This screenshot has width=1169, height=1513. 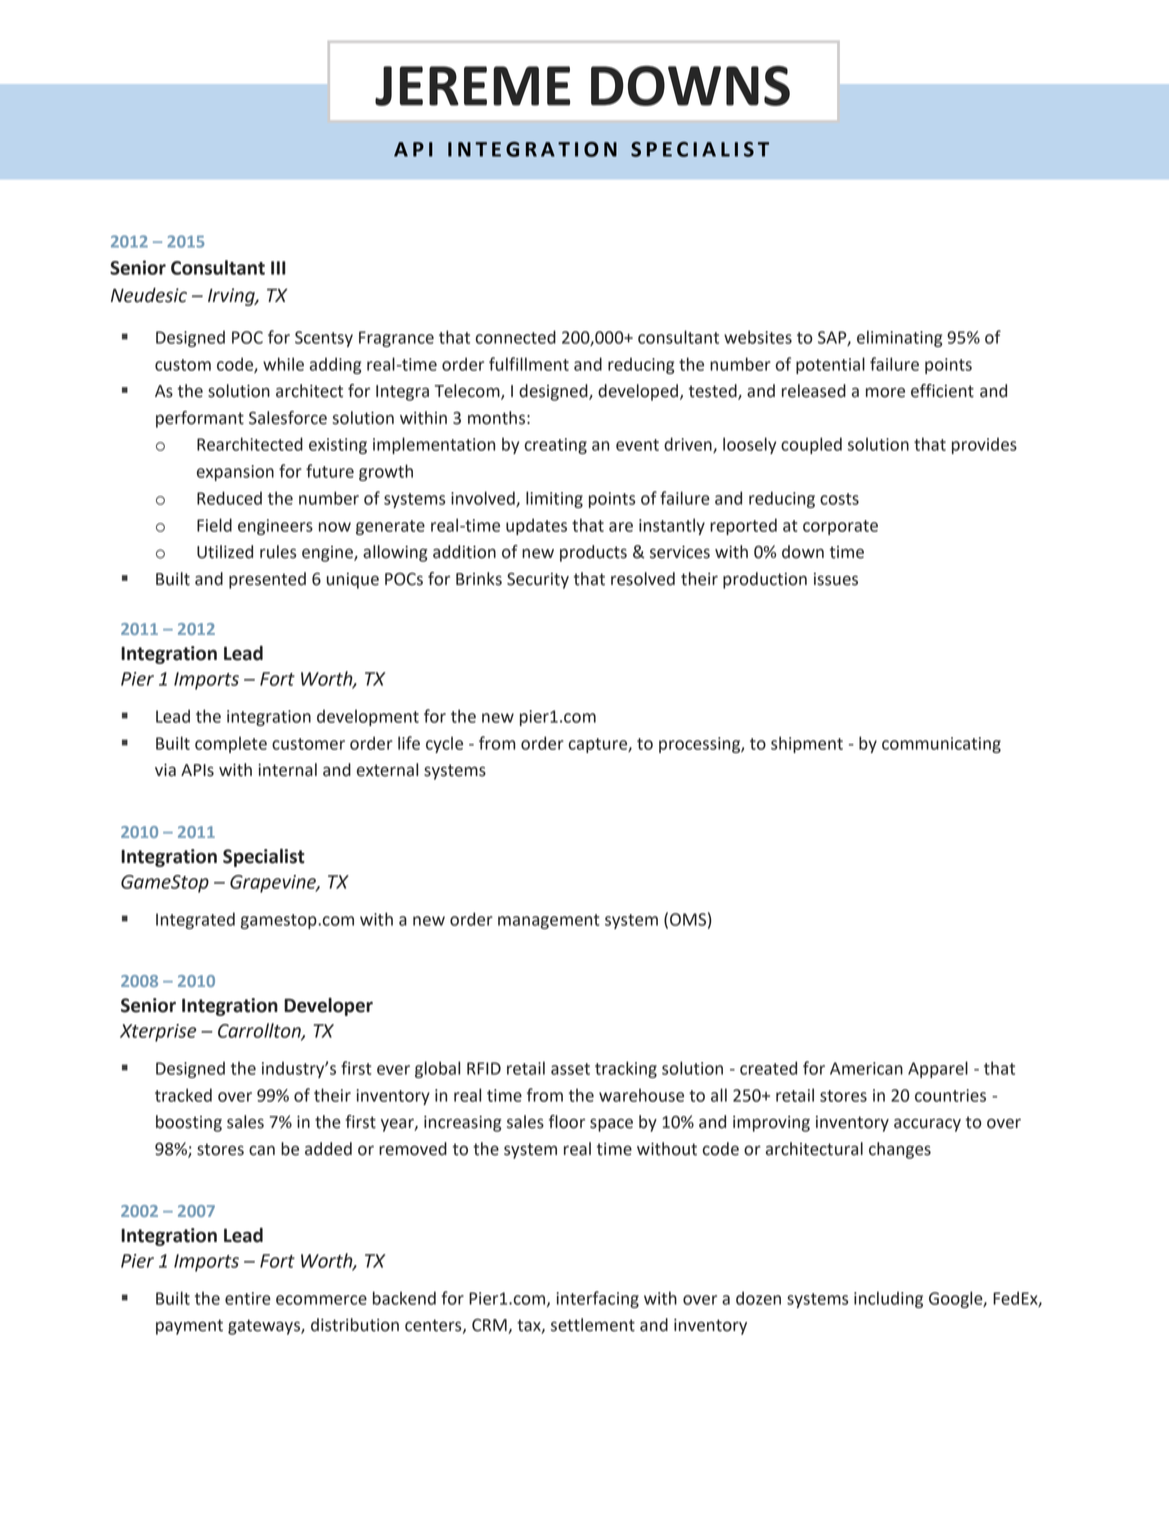 What do you see at coordinates (278, 268) in the screenshot?
I see `III` at bounding box center [278, 268].
